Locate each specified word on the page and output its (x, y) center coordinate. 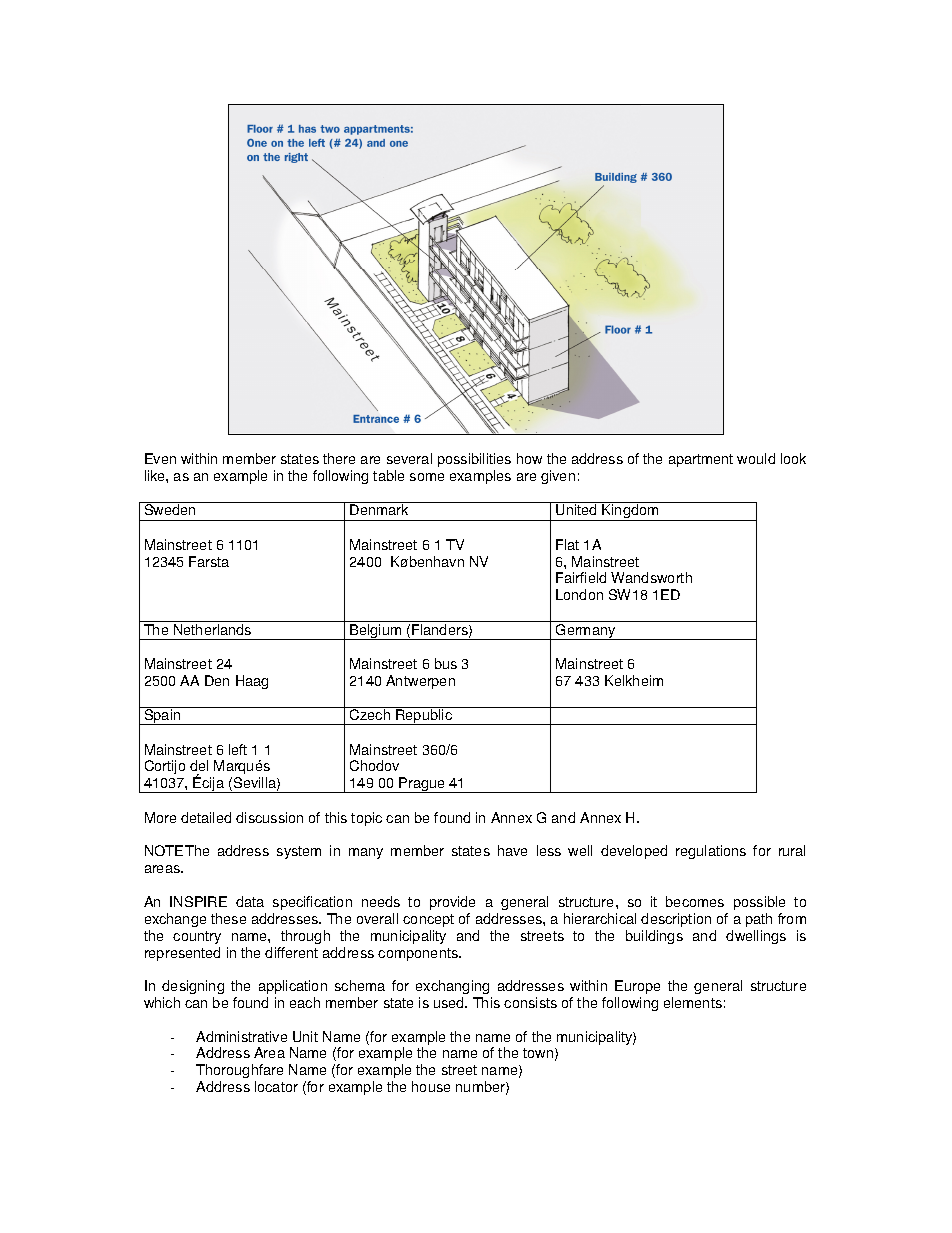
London (579, 594)
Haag (252, 682)
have (512, 850)
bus (446, 663)
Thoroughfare (239, 1071)
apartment (701, 460)
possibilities (474, 460)
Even (160, 458)
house (431, 1086)
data (250, 901)
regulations (711, 852)
